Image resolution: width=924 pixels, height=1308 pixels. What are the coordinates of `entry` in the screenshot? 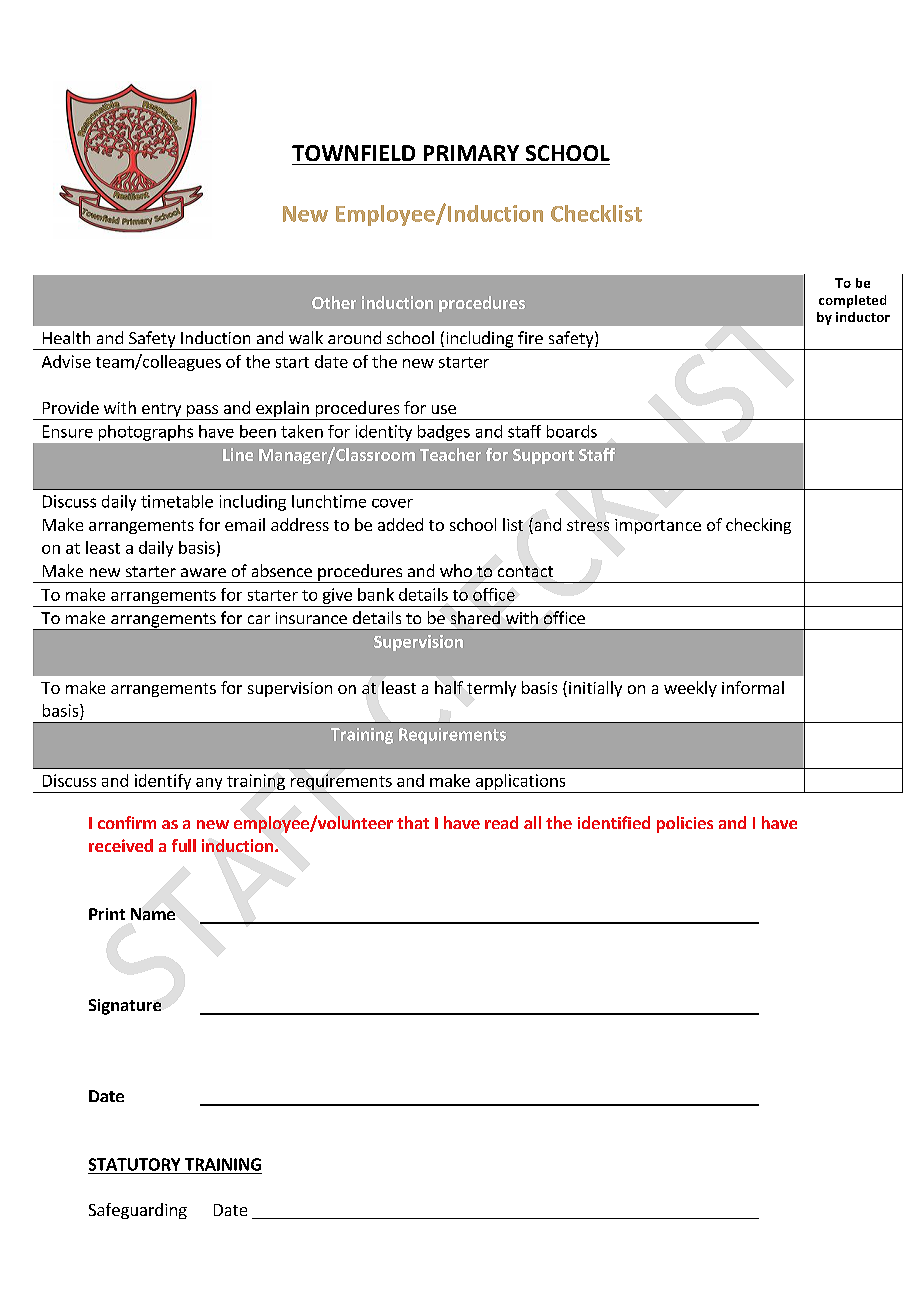 It's located at (161, 411).
